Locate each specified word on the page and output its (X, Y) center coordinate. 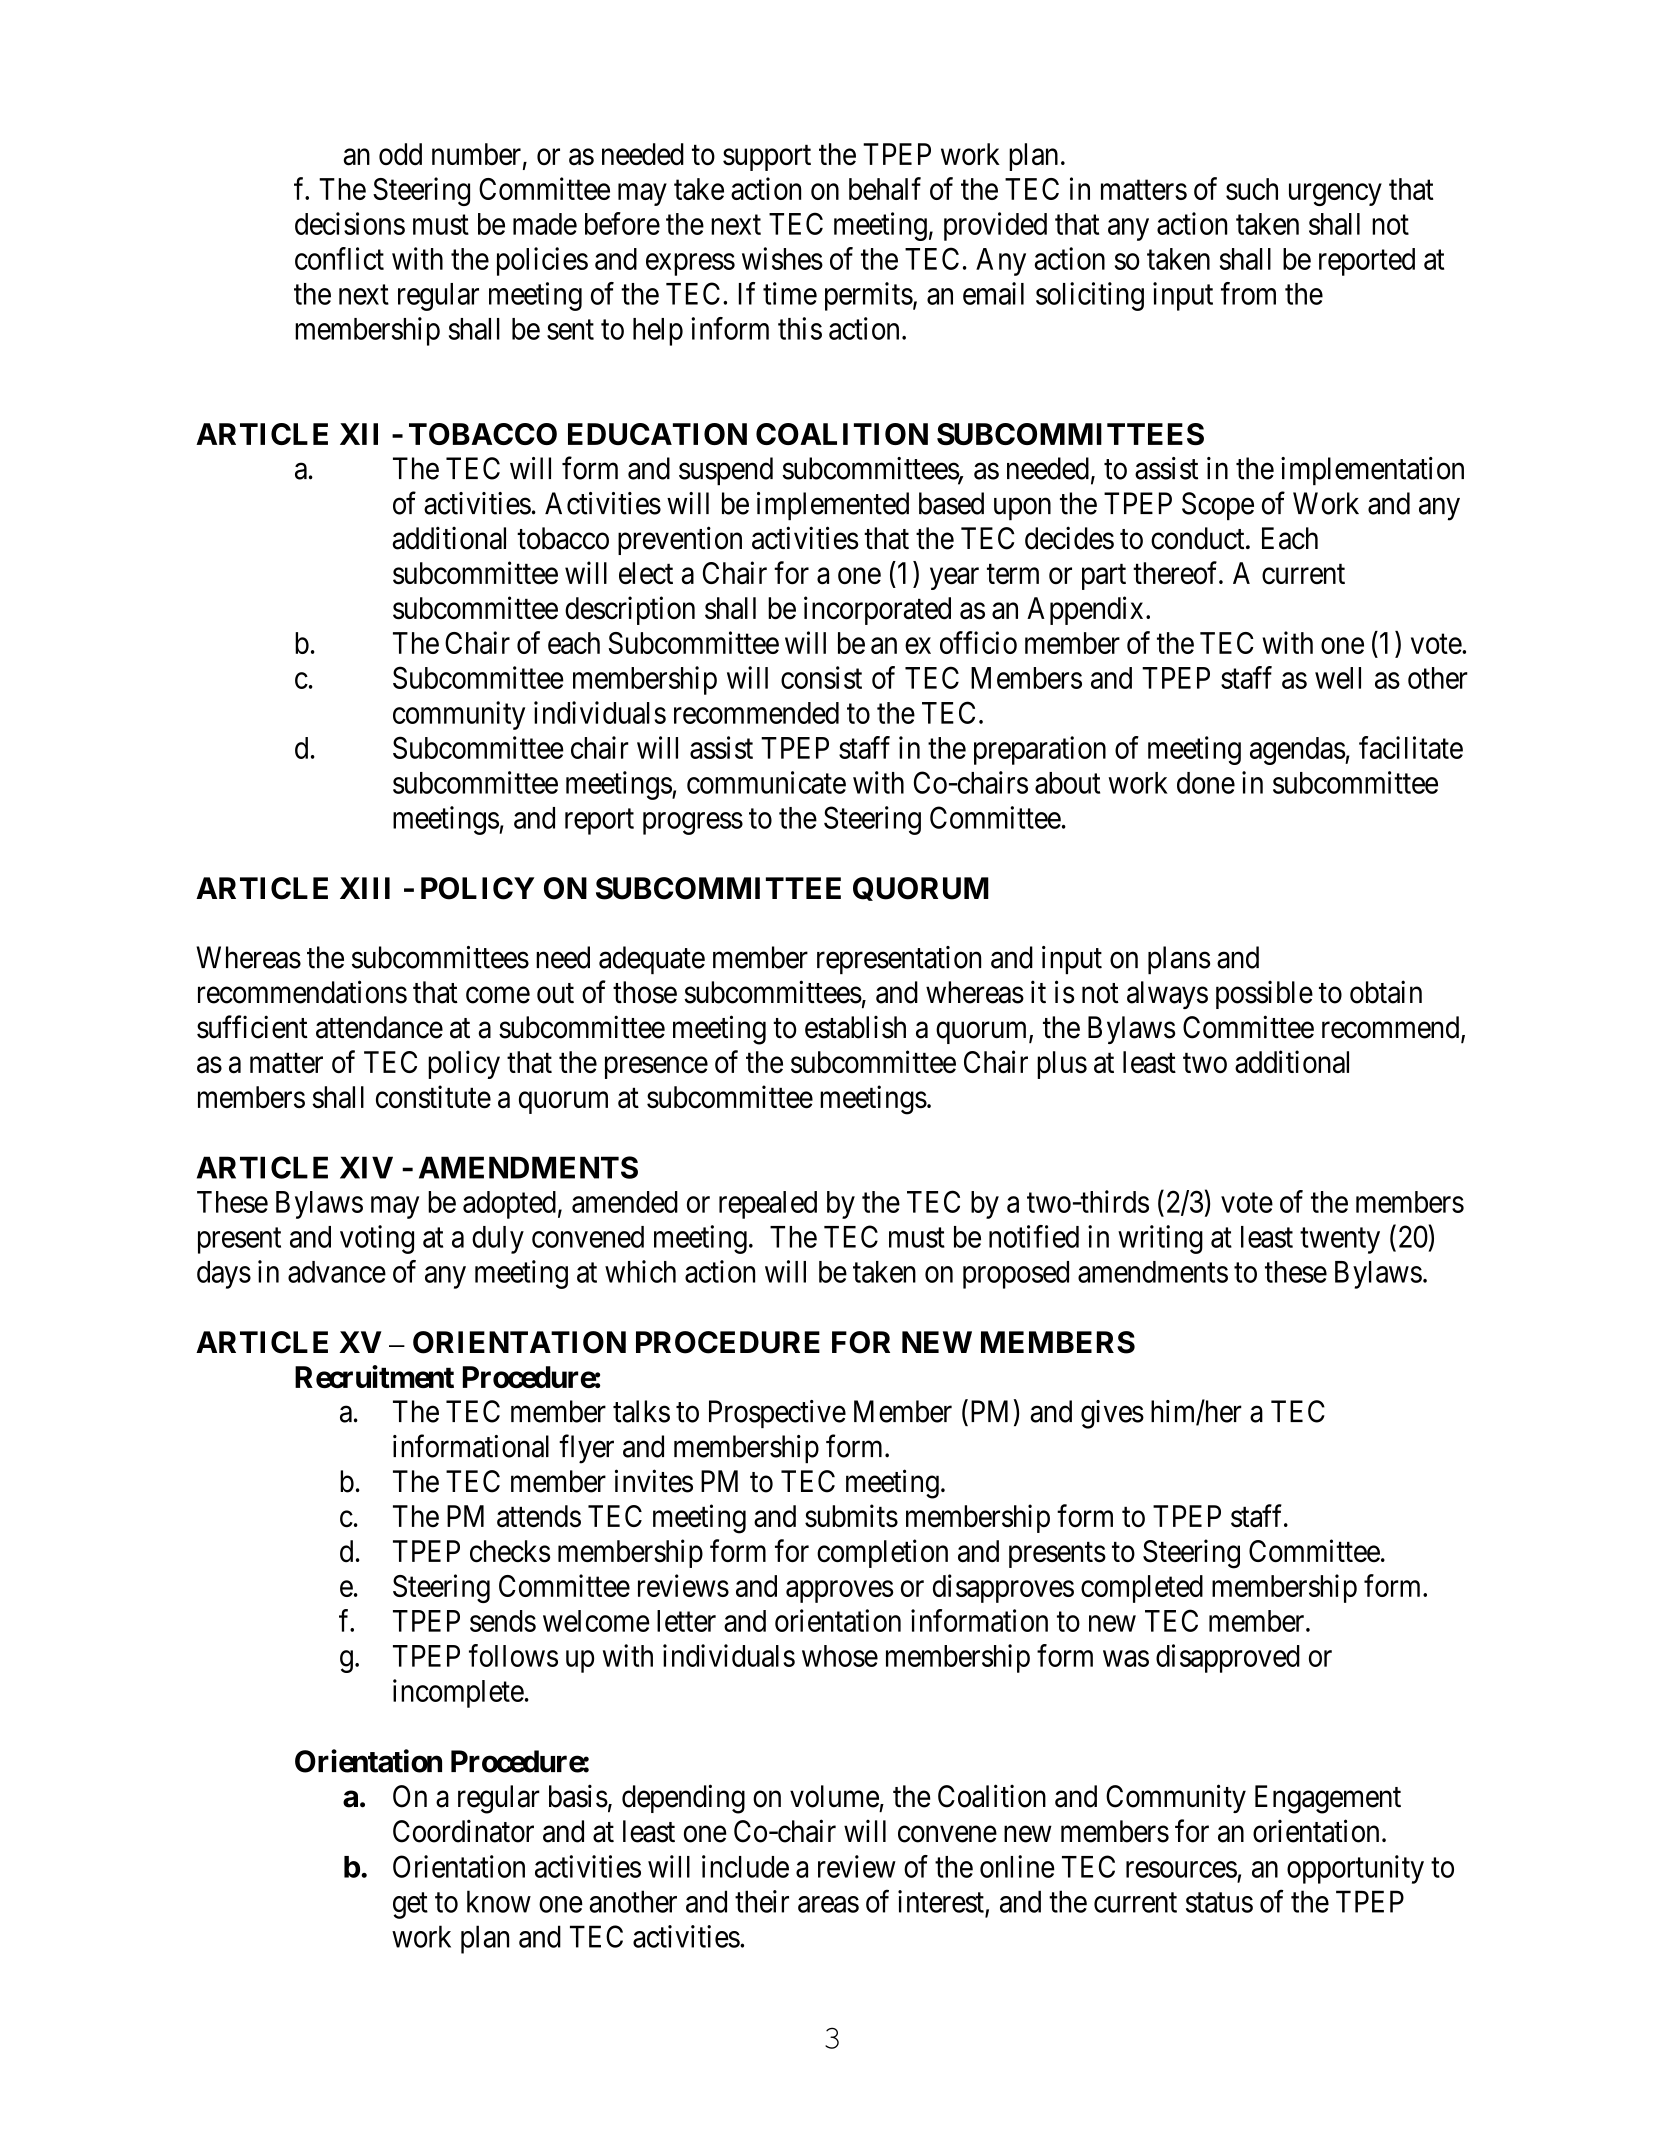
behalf (885, 188)
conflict (339, 258)
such (1252, 189)
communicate (766, 782)
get (410, 1906)
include (745, 1866)
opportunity (1355, 1869)
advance (337, 1272)
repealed (768, 1205)
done (1206, 783)
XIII (365, 888)
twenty (1340, 1241)
